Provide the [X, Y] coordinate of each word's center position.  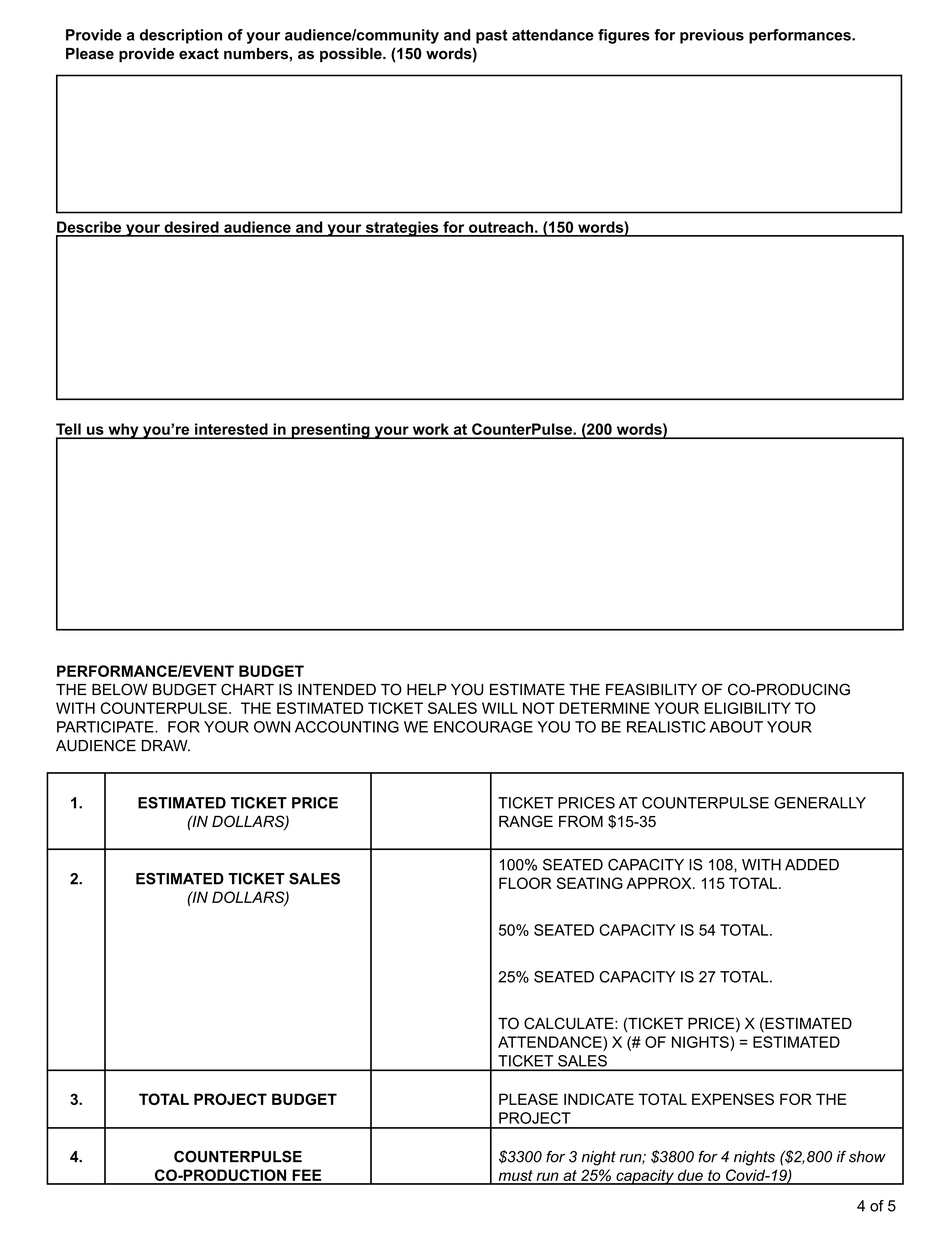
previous [712, 36]
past [492, 36]
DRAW [166, 745]
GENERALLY [820, 803]
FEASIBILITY [651, 689]
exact [199, 54]
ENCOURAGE [483, 727]
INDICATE [599, 1099]
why [123, 431]
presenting [330, 431]
